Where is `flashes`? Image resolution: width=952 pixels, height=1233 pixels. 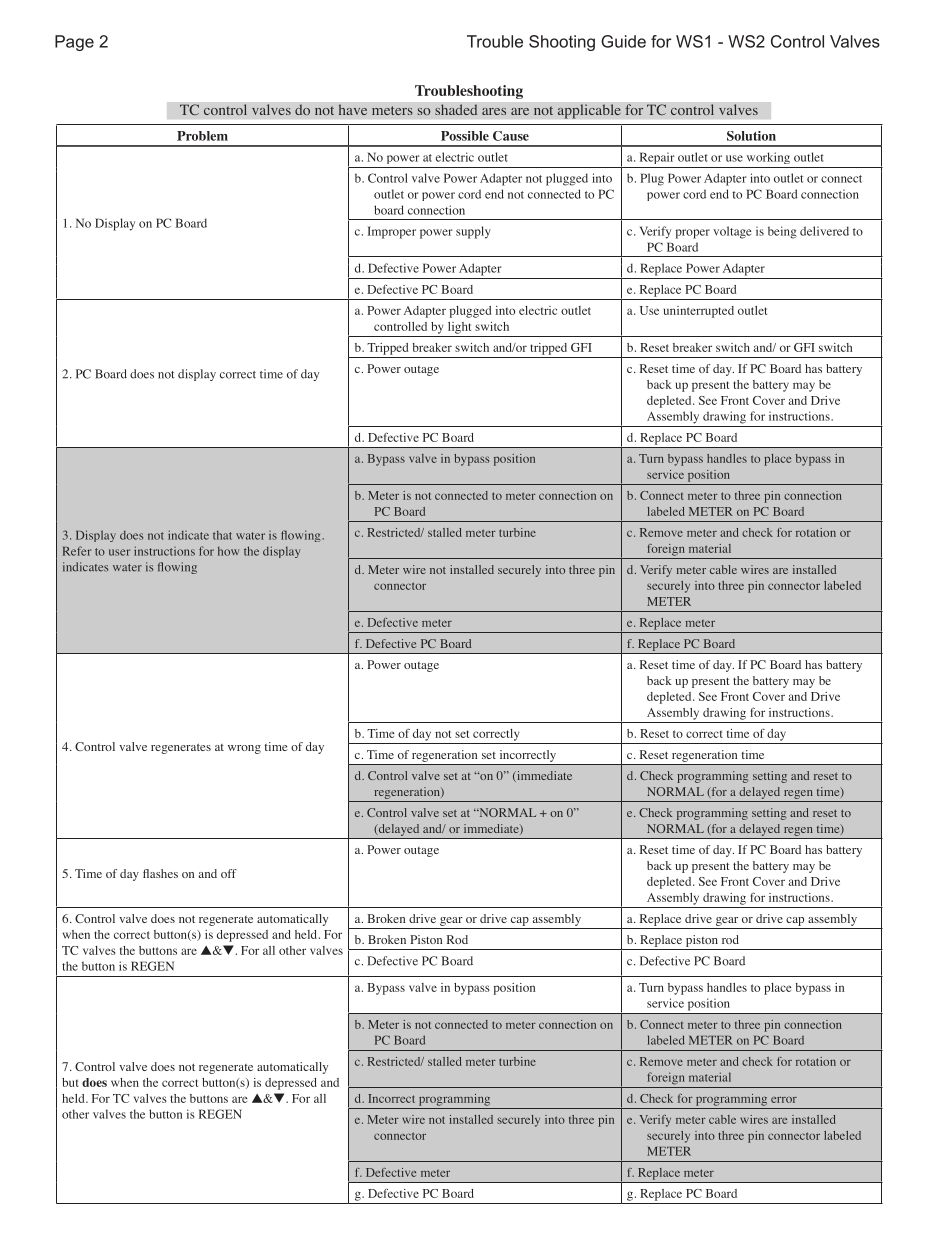 flashes is located at coordinates (160, 873).
